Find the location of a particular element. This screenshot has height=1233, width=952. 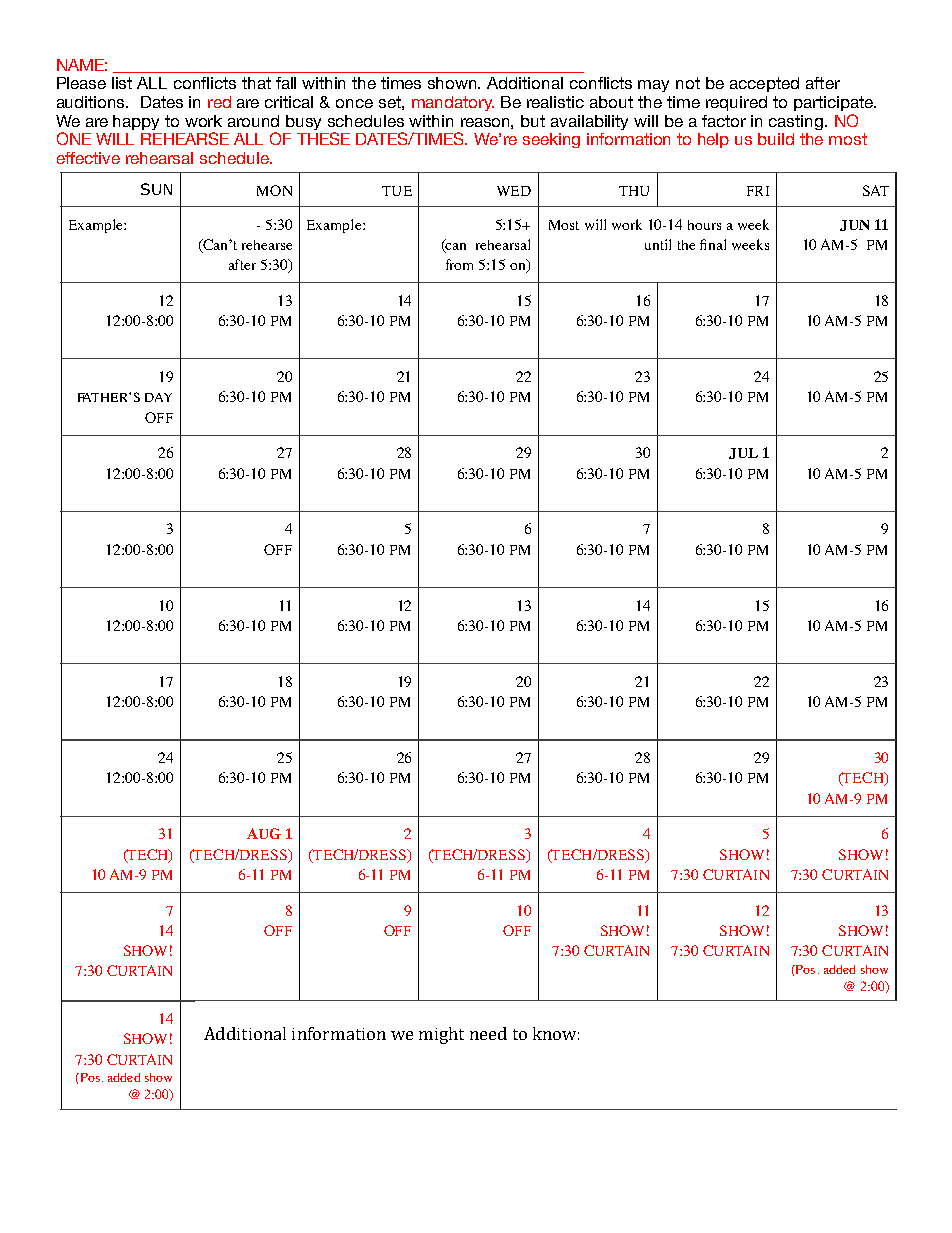

final is located at coordinates (713, 244).
